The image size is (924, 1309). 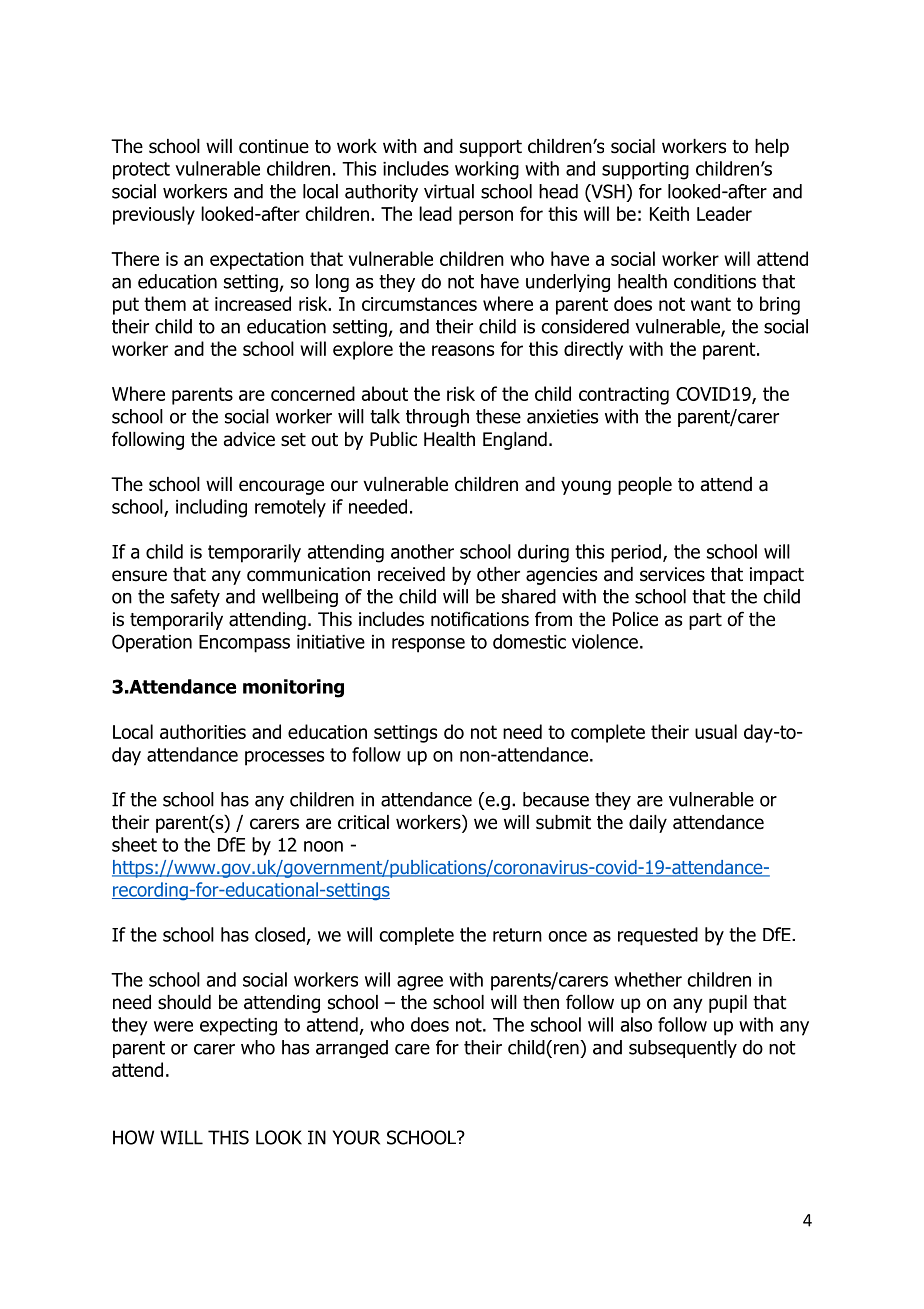 I want to click on subsequently, so click(x=683, y=1049).
